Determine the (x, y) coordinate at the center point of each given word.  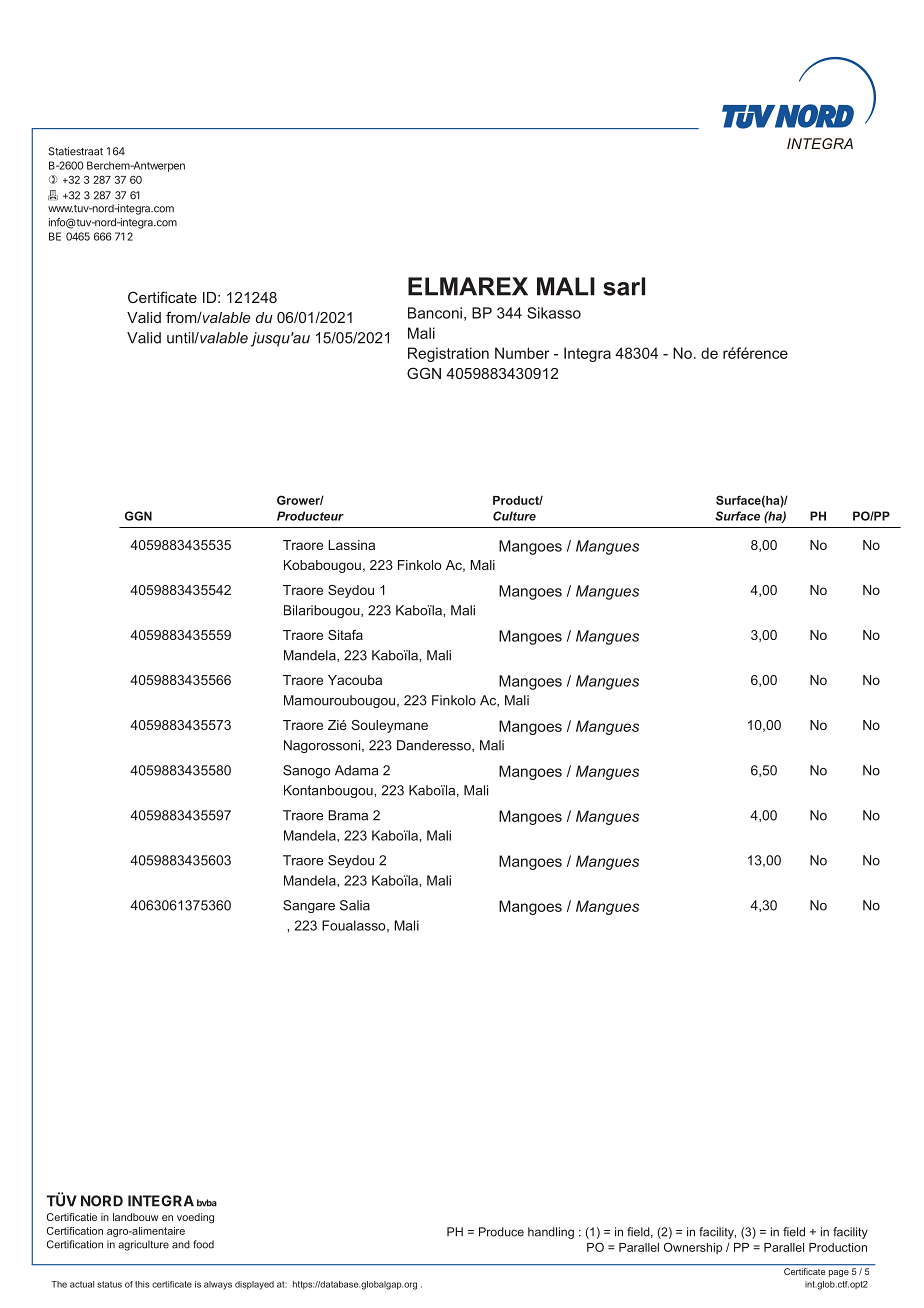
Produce (501, 1232)
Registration (448, 354)
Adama (356, 770)
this (142, 1284)
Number (522, 353)
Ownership (693, 1248)
